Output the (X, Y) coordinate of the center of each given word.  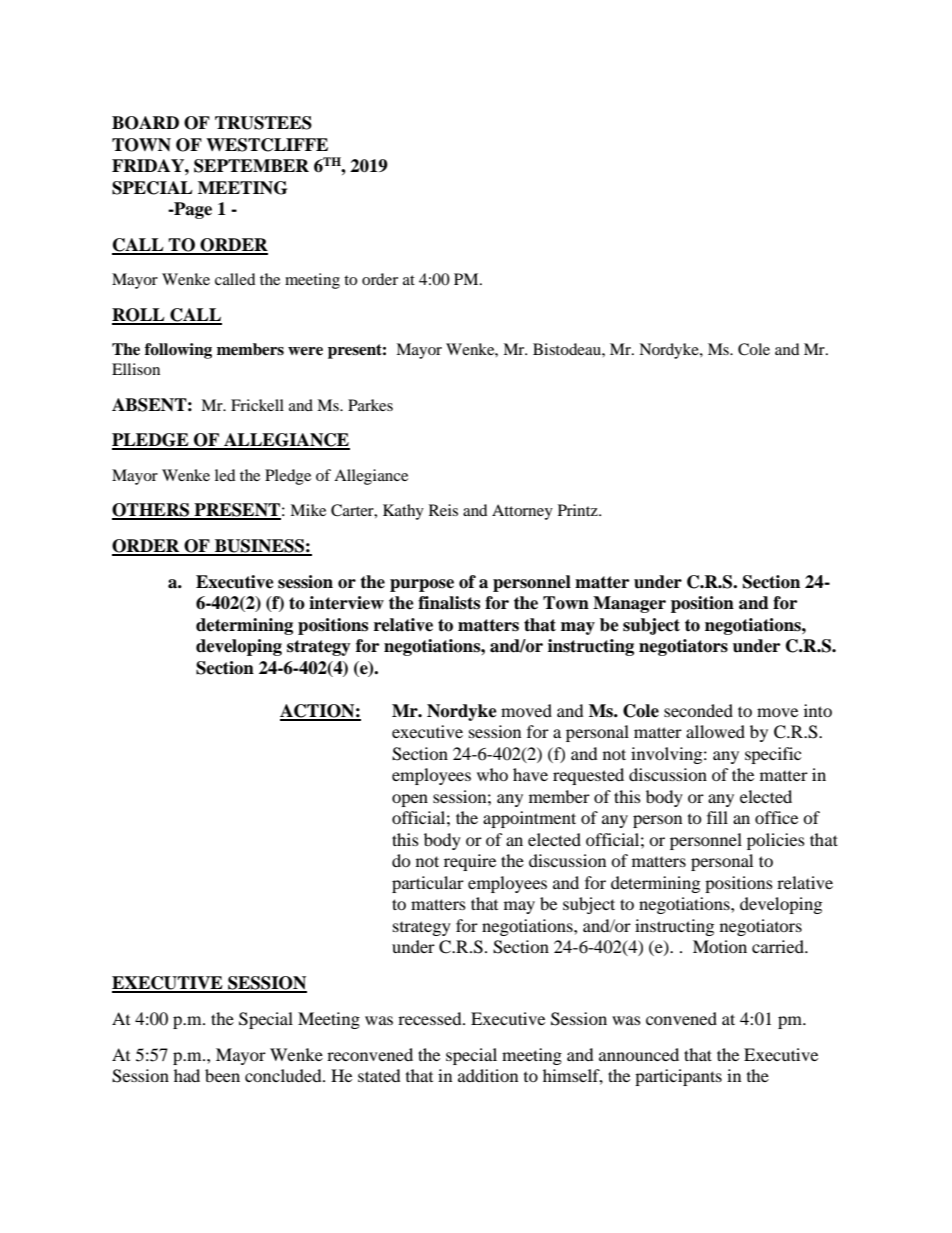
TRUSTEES (263, 123)
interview (346, 603)
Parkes (370, 405)
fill (717, 817)
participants (678, 1077)
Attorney (522, 512)
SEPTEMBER (251, 166)
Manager (629, 604)
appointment (529, 819)
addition (488, 1075)
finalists (449, 603)
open (410, 800)
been (222, 1075)
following (178, 351)
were (305, 351)
